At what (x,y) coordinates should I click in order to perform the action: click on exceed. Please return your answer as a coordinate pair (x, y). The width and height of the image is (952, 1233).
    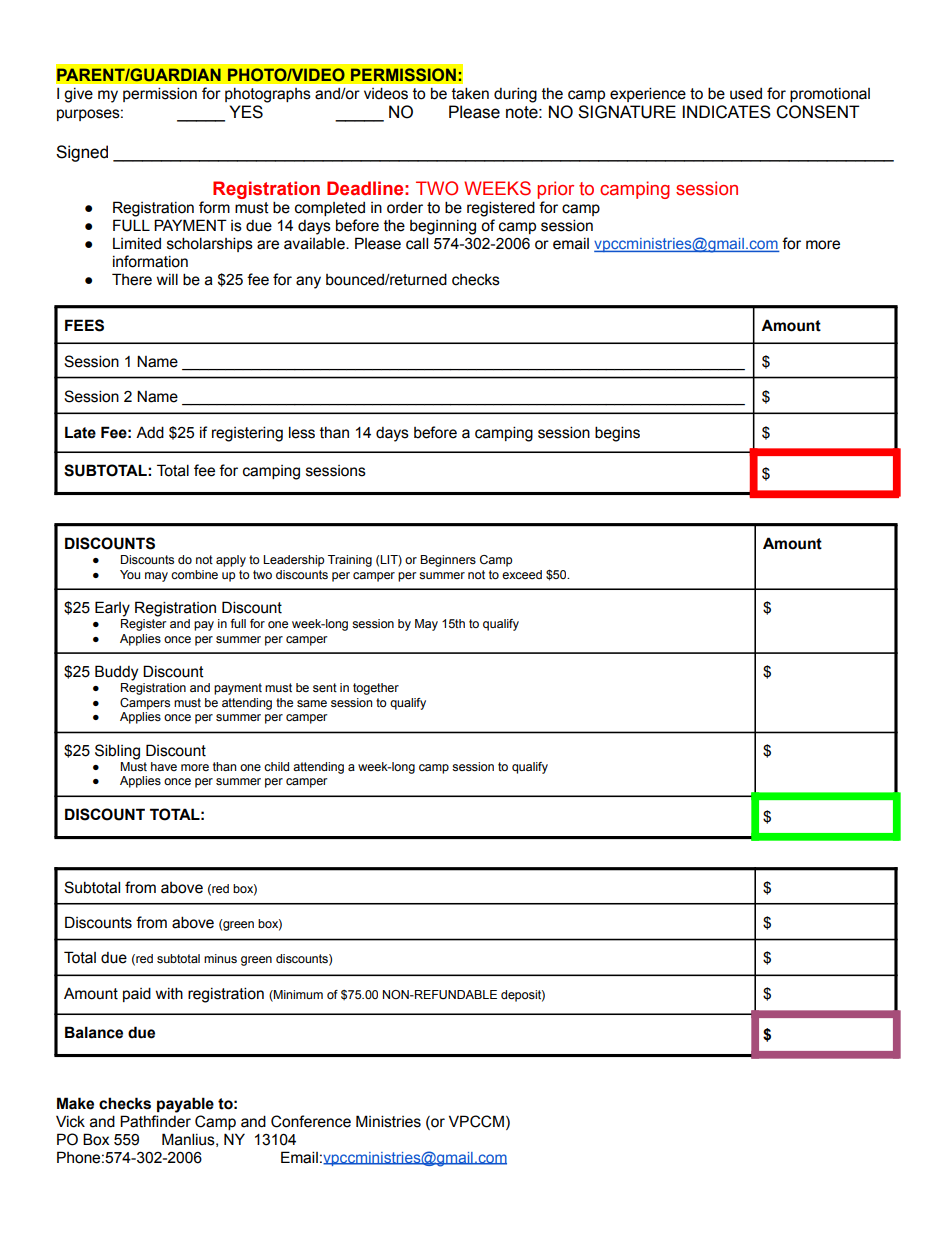
    Looking at the image, I should click on (522, 574).
